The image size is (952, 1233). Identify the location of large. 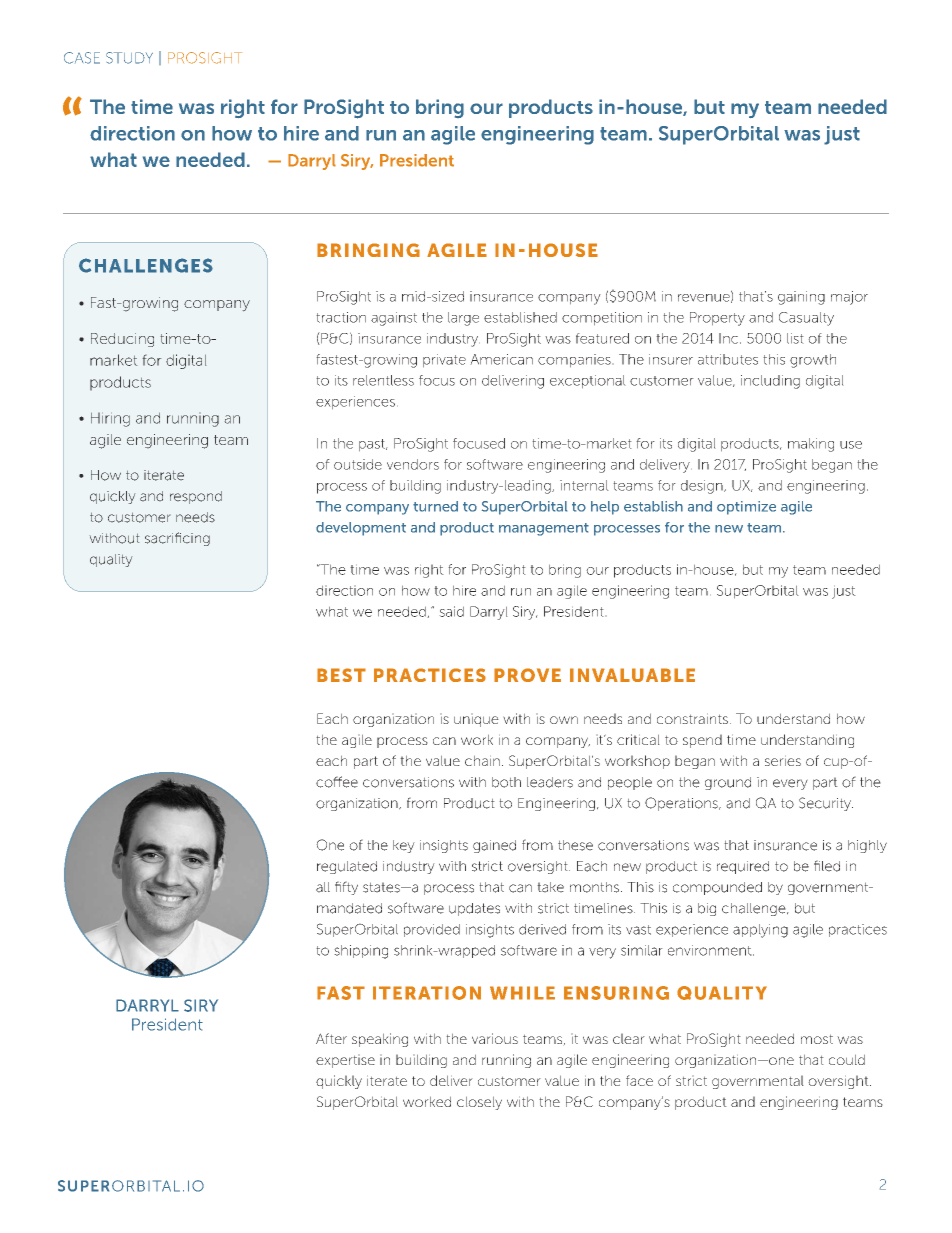
(463, 319).
